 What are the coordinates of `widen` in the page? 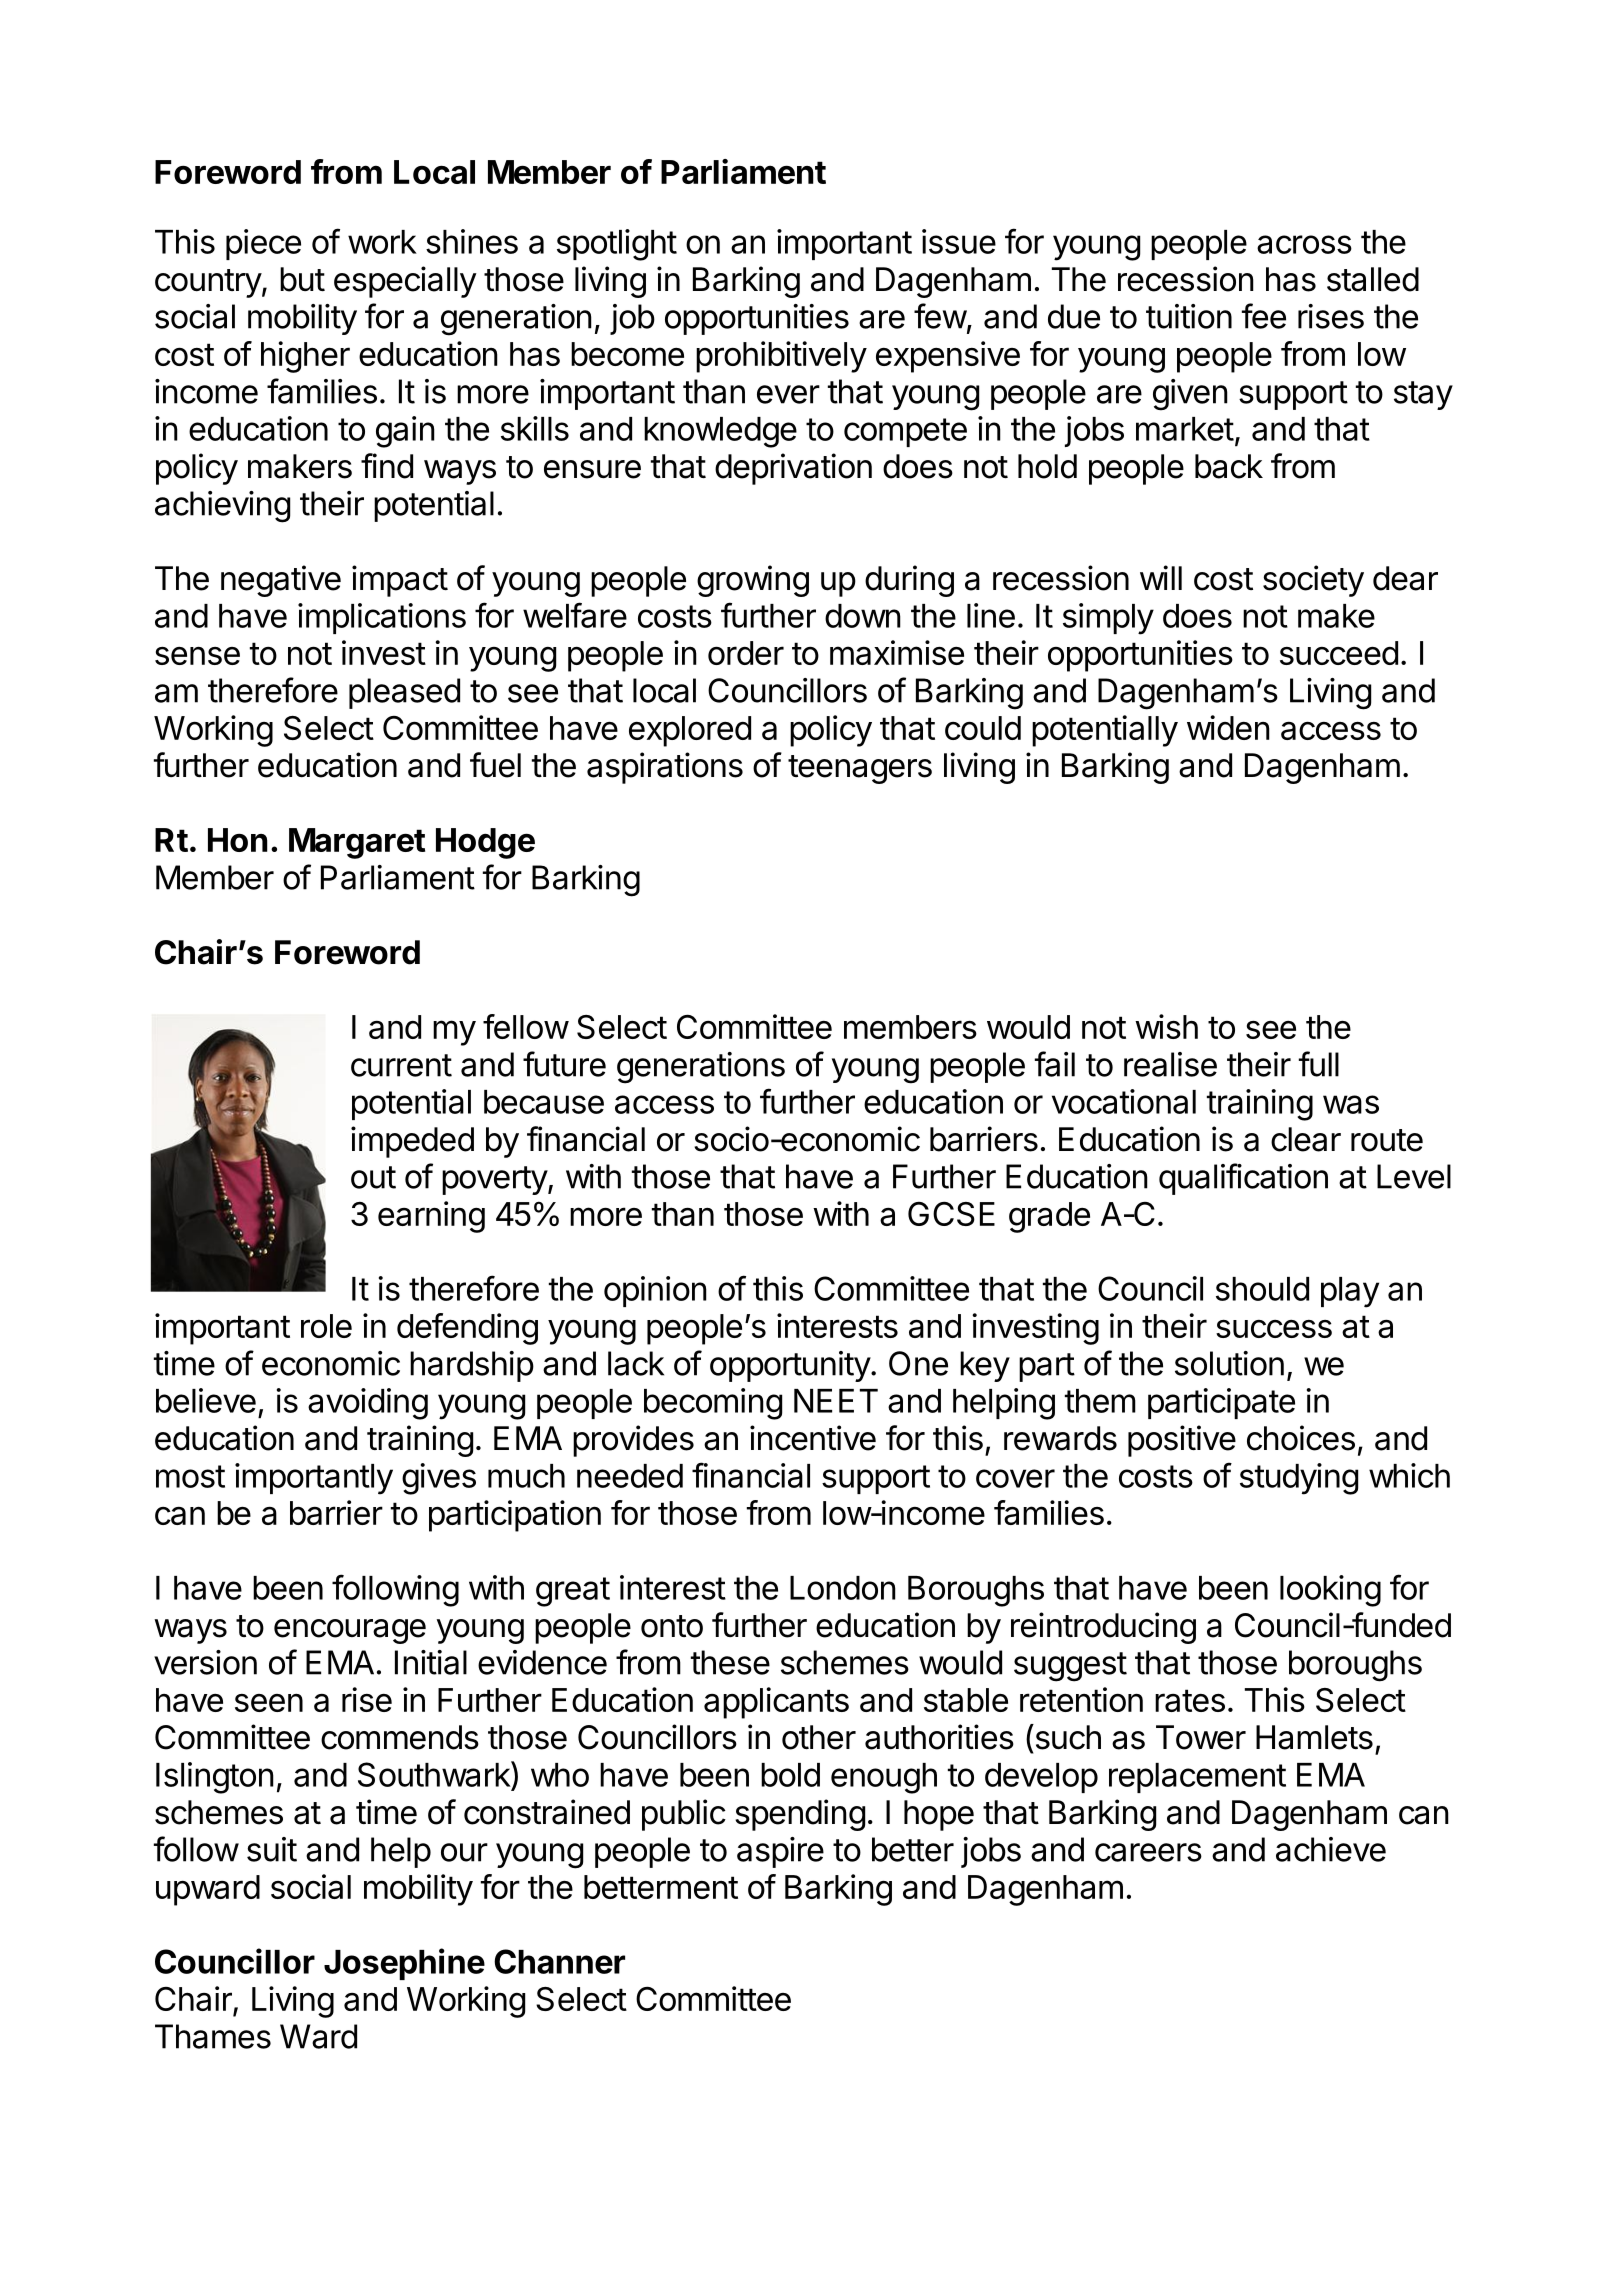 It's located at (1228, 727).
